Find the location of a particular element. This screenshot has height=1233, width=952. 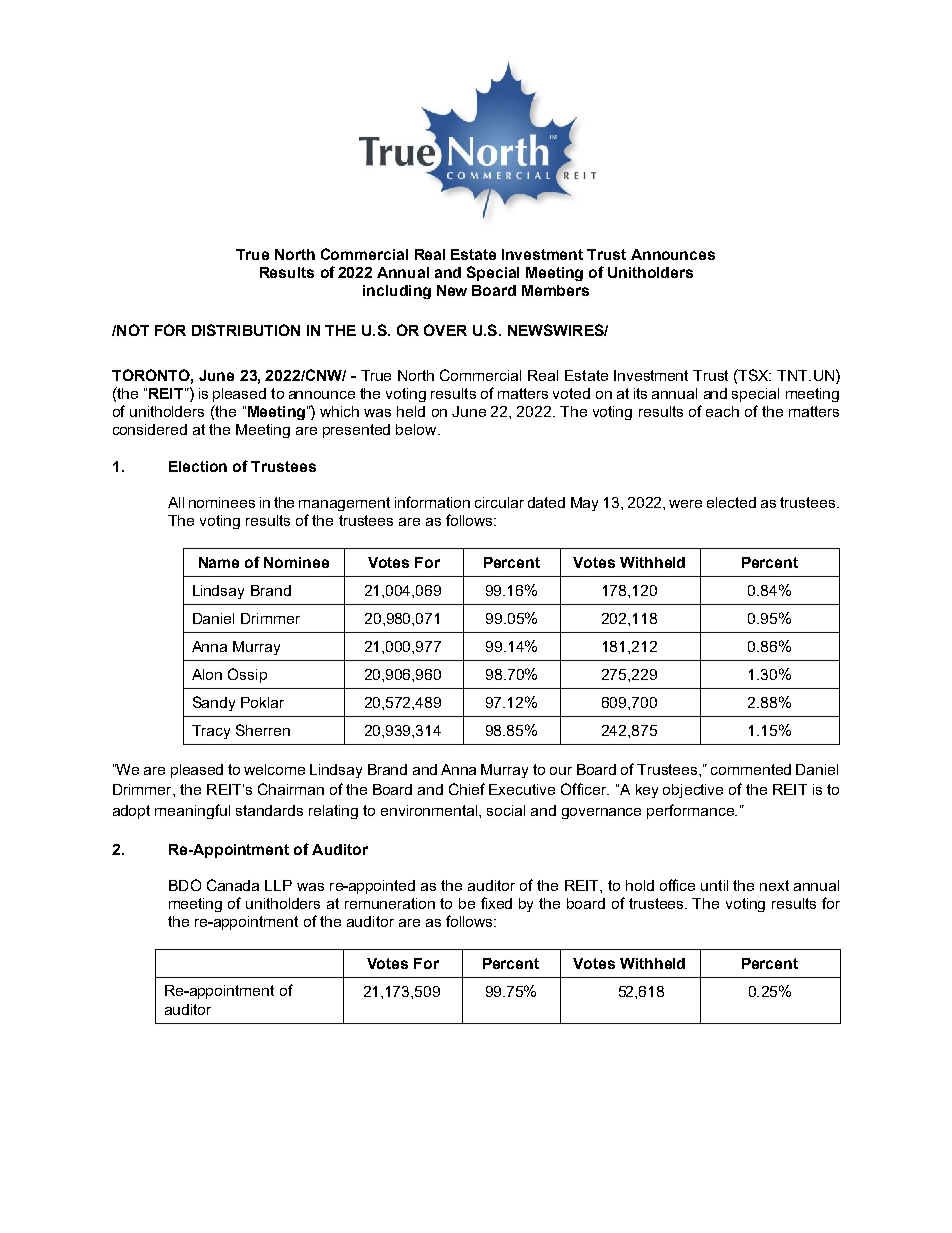

BDO is located at coordinates (185, 885).
